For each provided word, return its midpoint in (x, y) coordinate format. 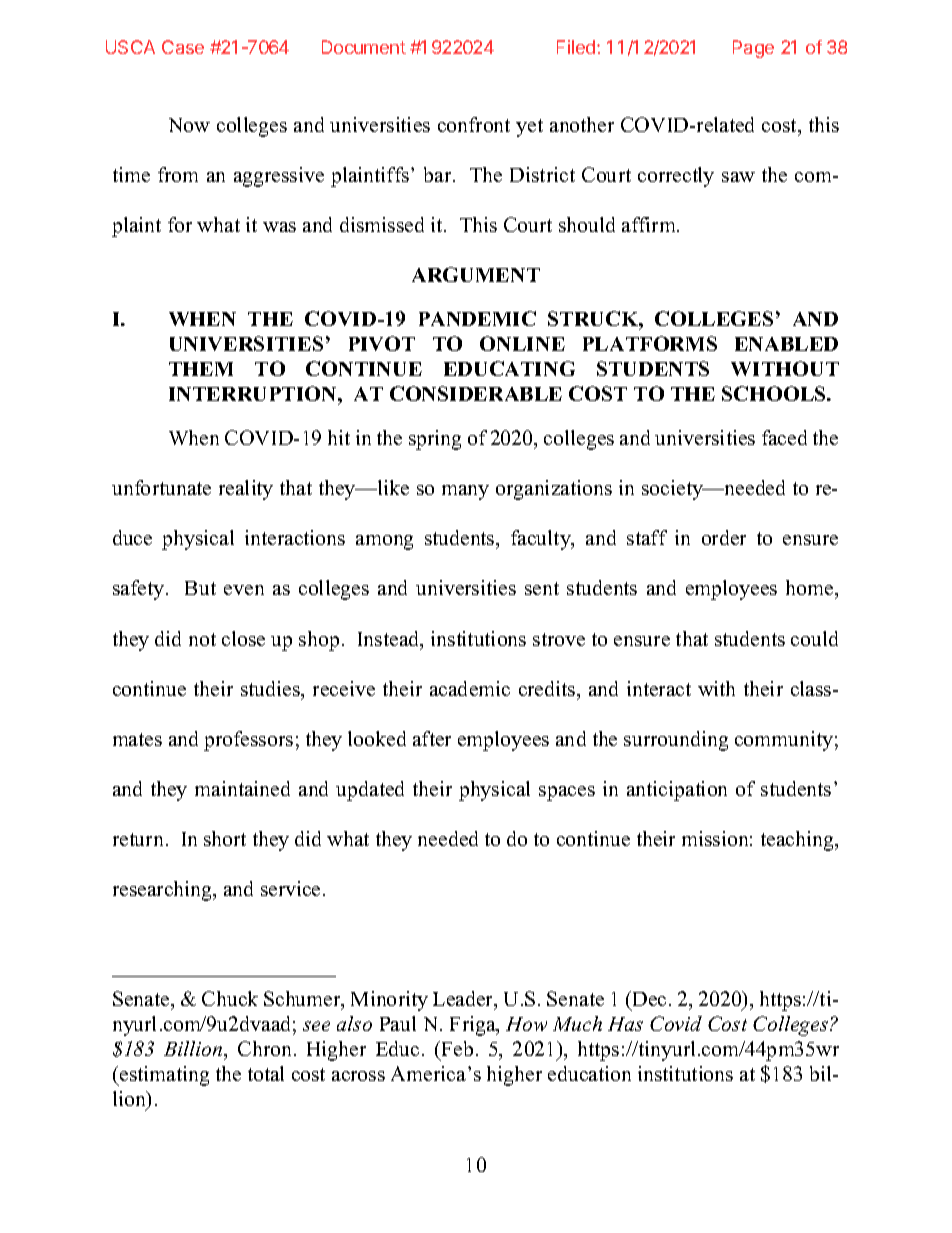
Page (753, 49)
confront (474, 124)
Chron (266, 1048)
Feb (456, 1050)
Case (183, 47)
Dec (648, 998)
